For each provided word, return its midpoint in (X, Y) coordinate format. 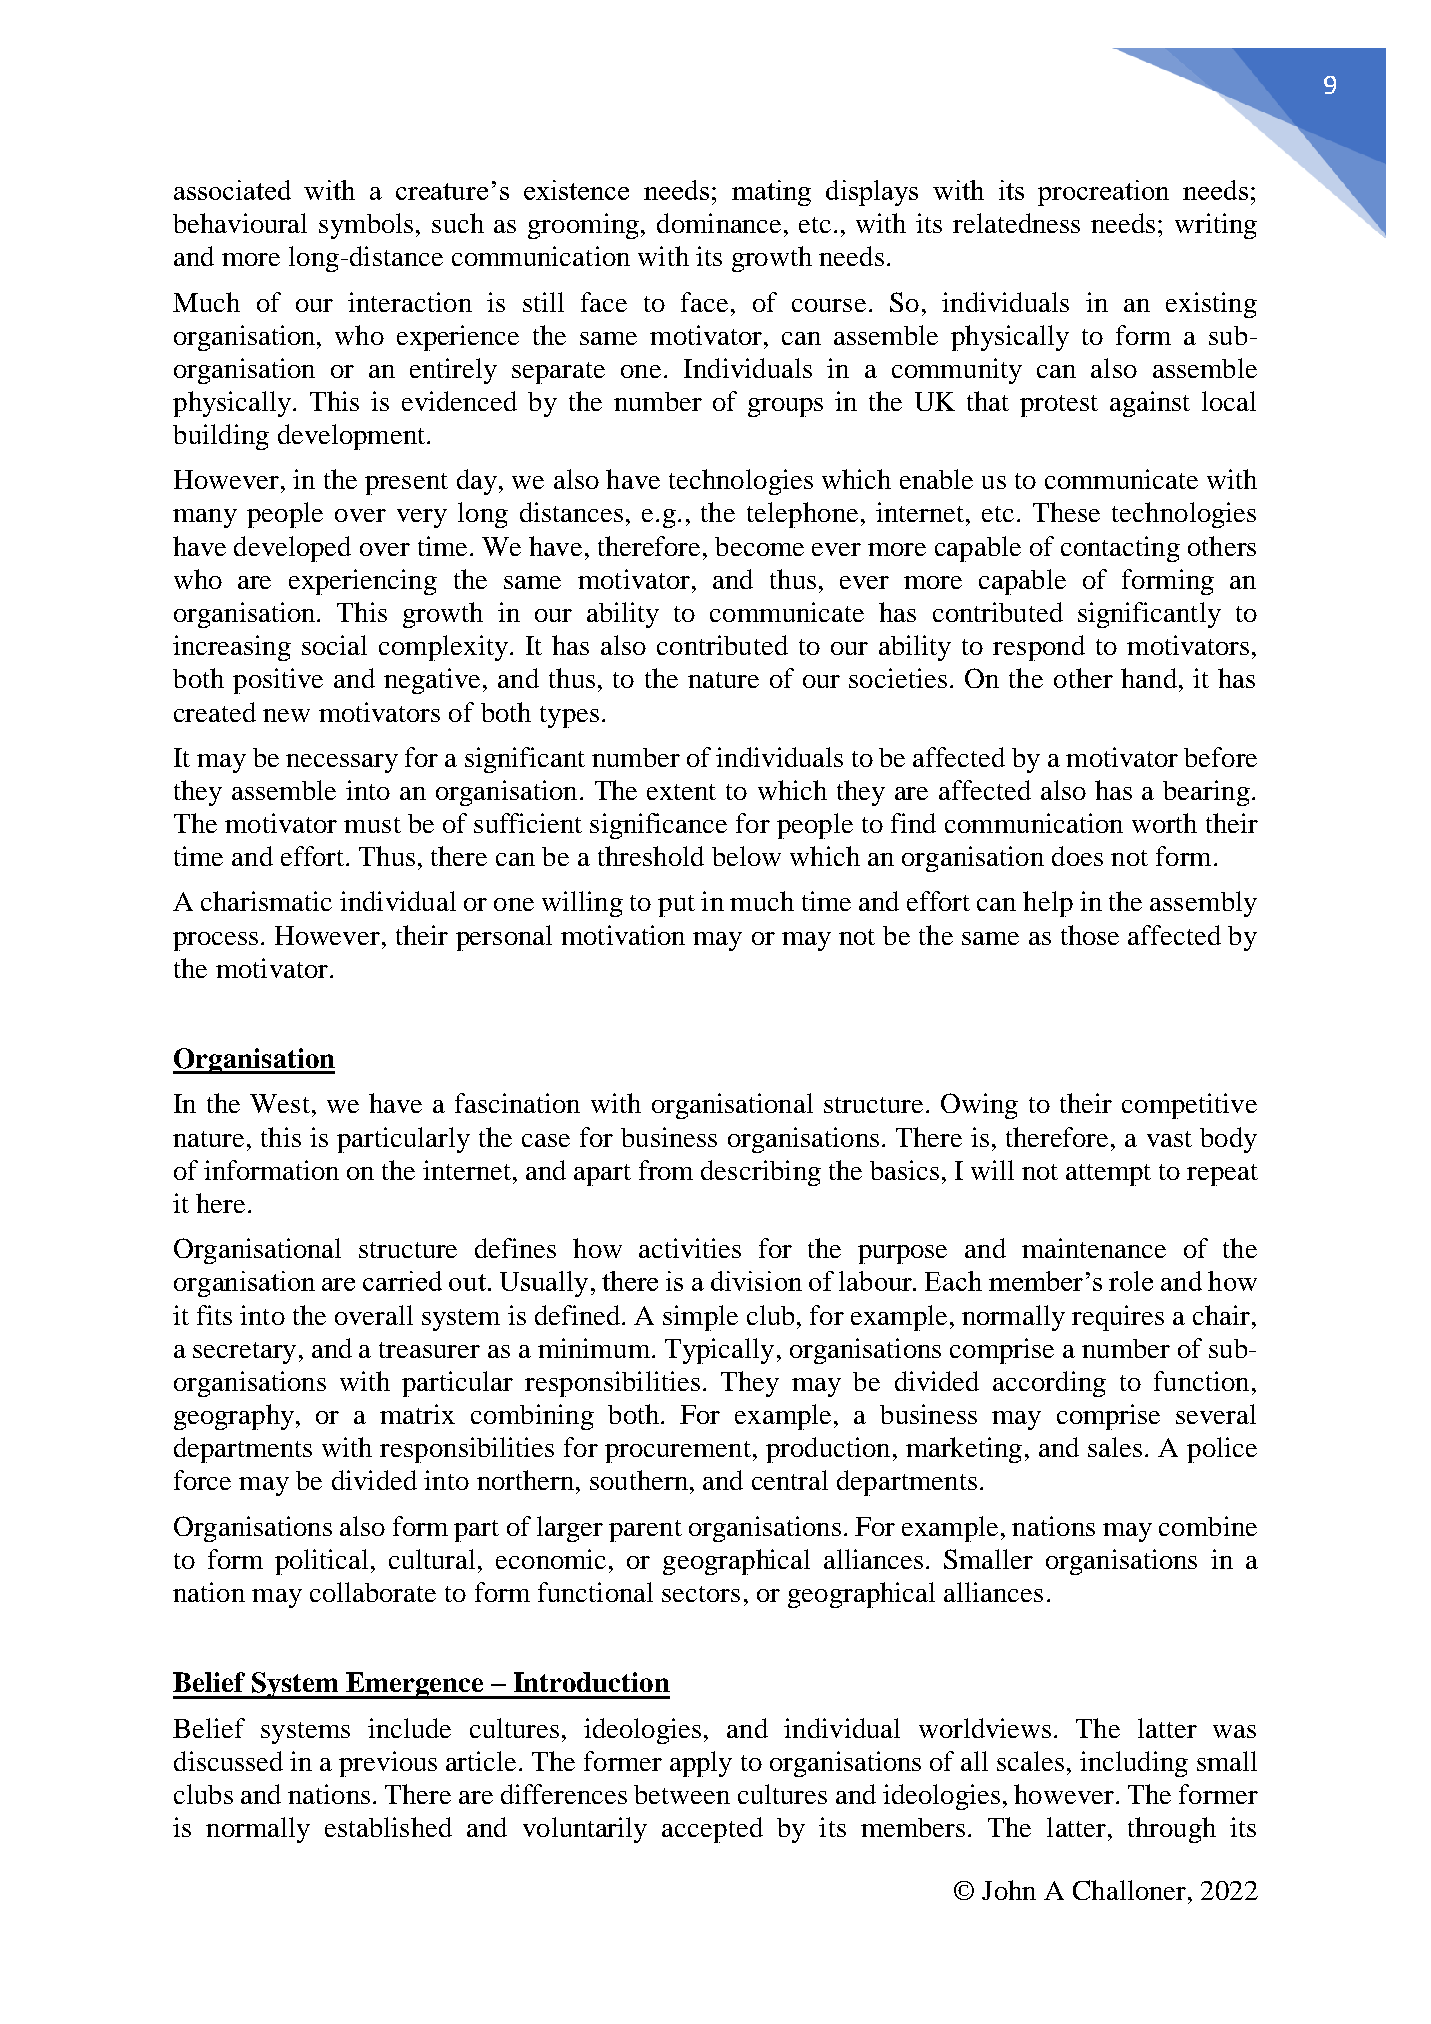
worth (1164, 823)
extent (681, 792)
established (388, 1827)
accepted (712, 1830)
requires (1118, 1318)
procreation (1103, 193)
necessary (342, 763)
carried (402, 1281)
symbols (366, 226)
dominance (719, 223)
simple (700, 1318)
